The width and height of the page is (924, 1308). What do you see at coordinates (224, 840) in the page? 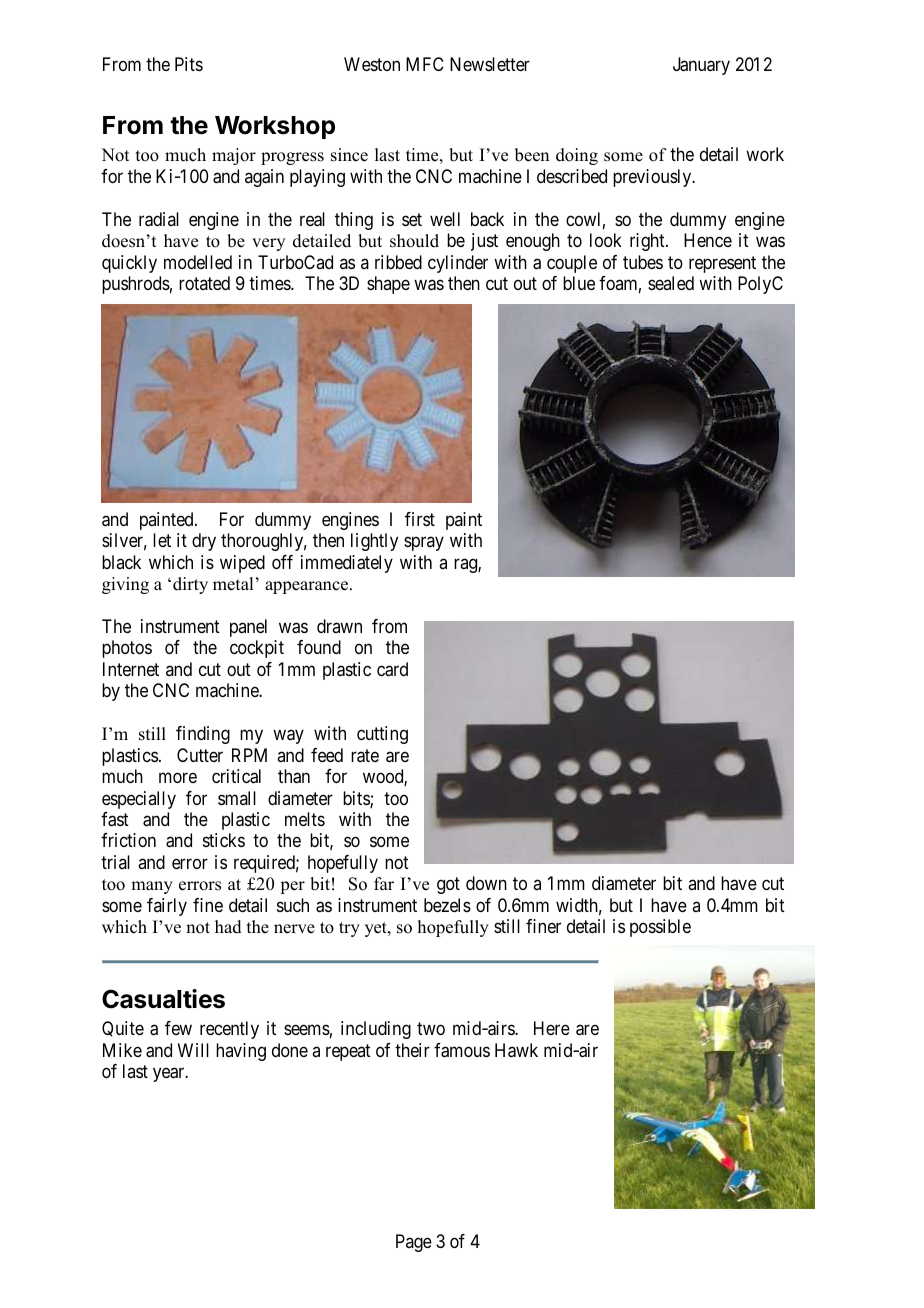
I see `sticks` at bounding box center [224, 840].
